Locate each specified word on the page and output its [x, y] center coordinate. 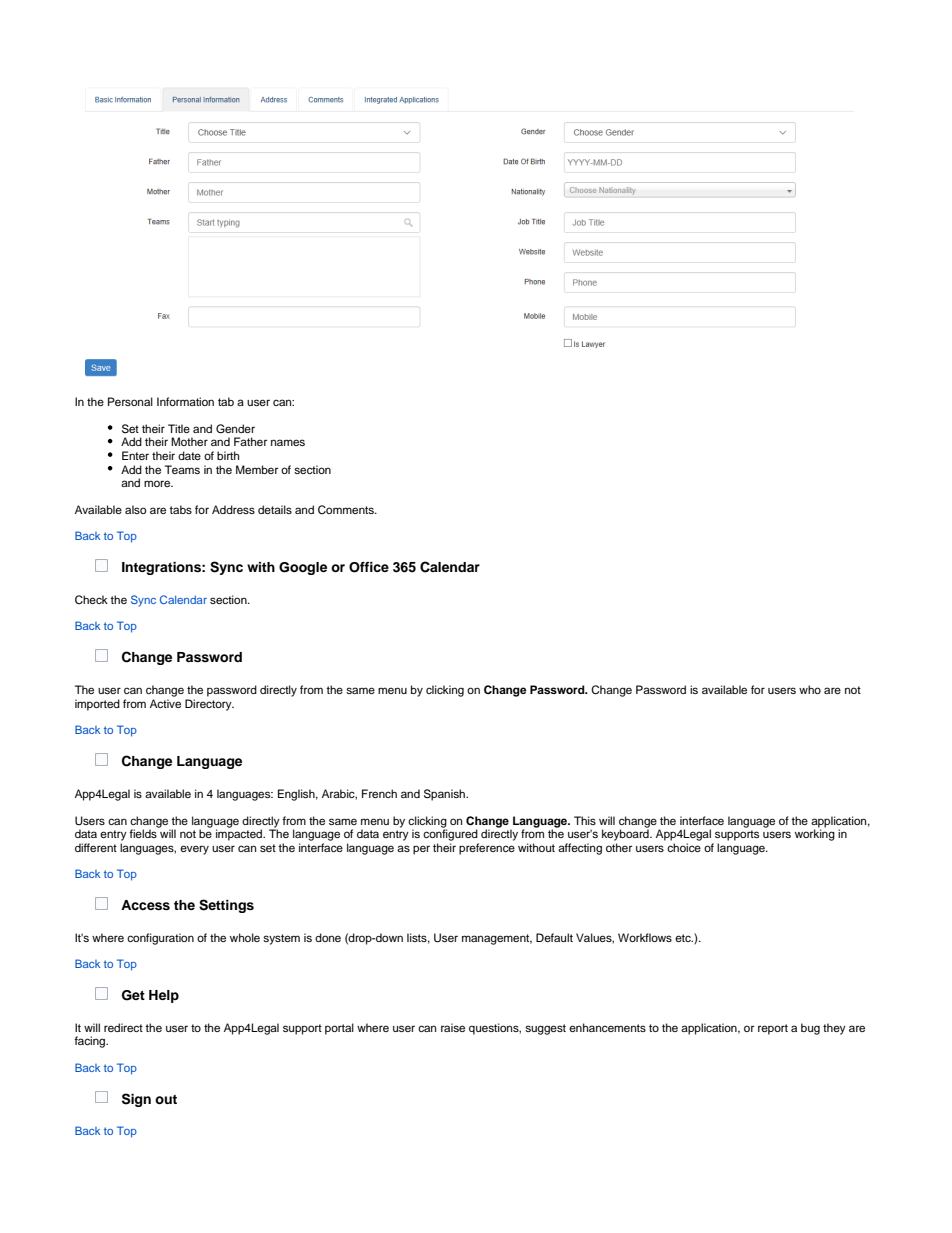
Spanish [445, 795]
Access [145, 905]
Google [303, 568]
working [815, 834]
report [773, 1029]
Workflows [645, 937]
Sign [136, 1100]
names [288, 442]
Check [91, 600]
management [497, 939]
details [275, 509]
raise [453, 1027]
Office [369, 567]
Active [165, 703]
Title [179, 428]
